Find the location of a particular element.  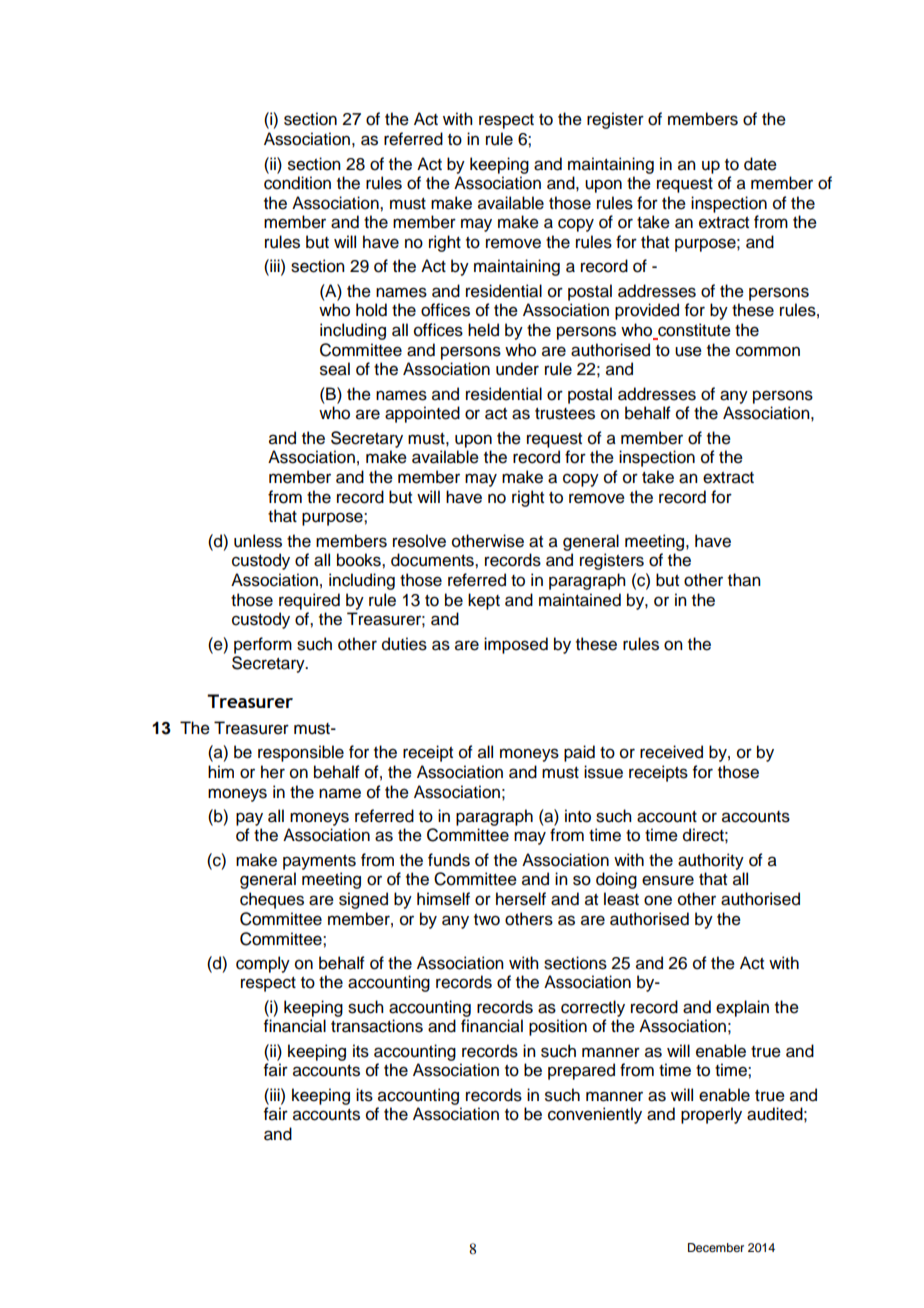

imposed is located at coordinates (516, 645).
